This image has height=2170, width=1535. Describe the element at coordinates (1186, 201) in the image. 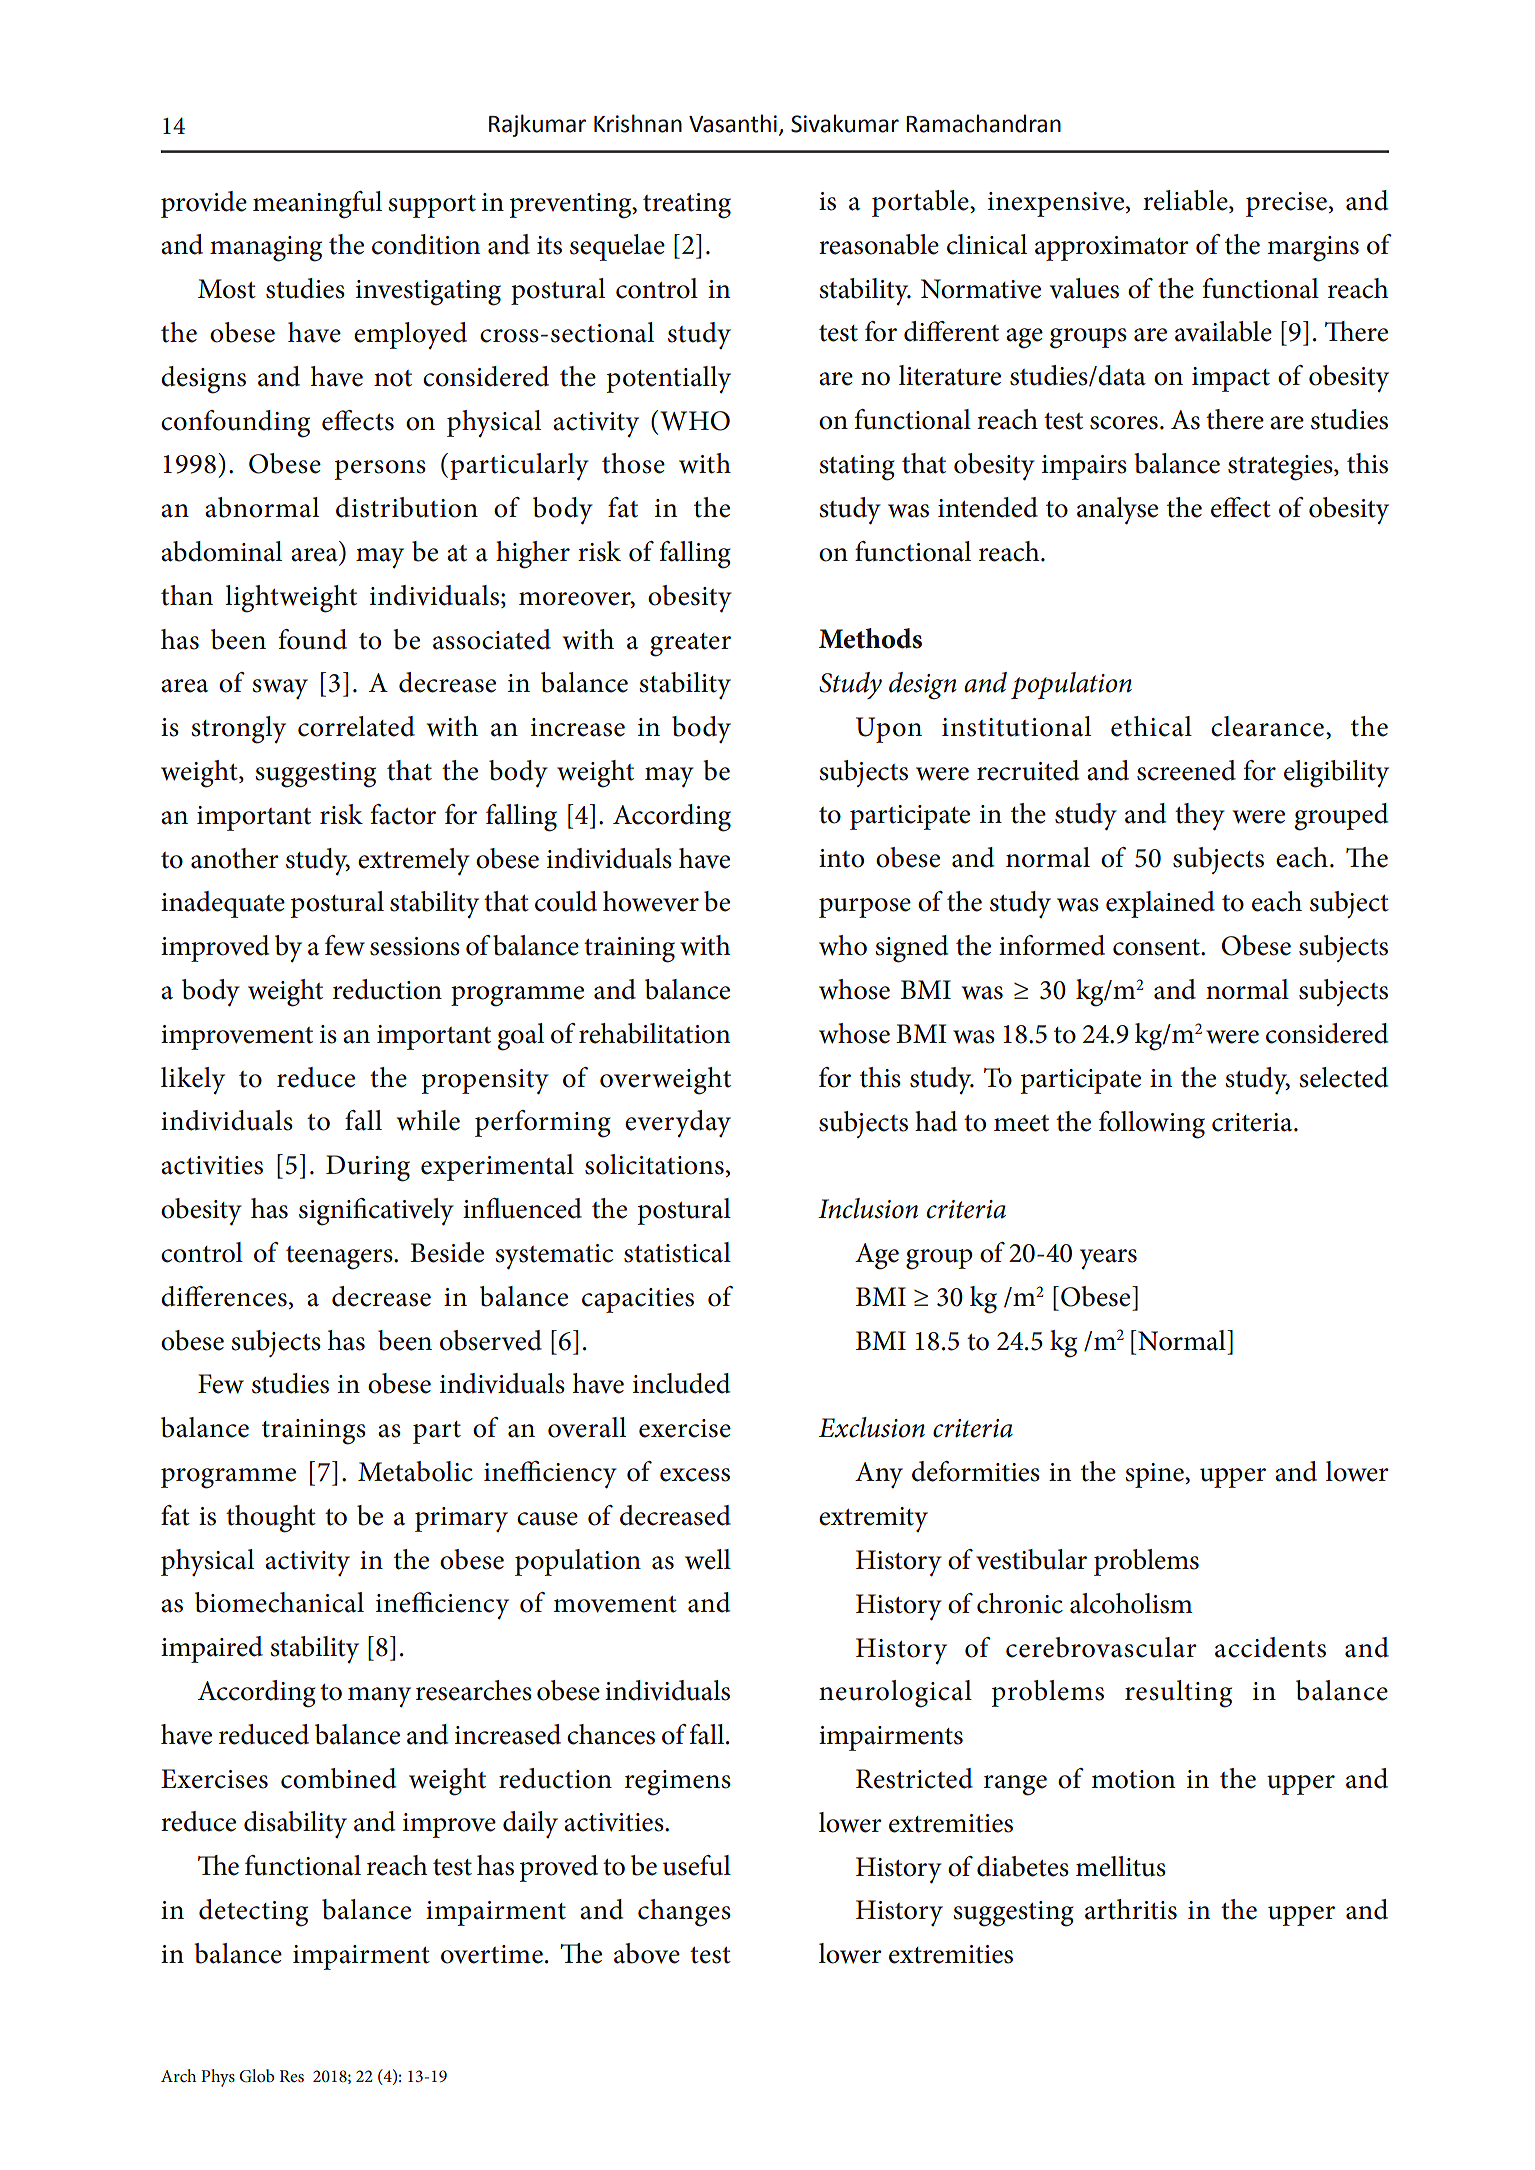

I see `reliable` at that location.
